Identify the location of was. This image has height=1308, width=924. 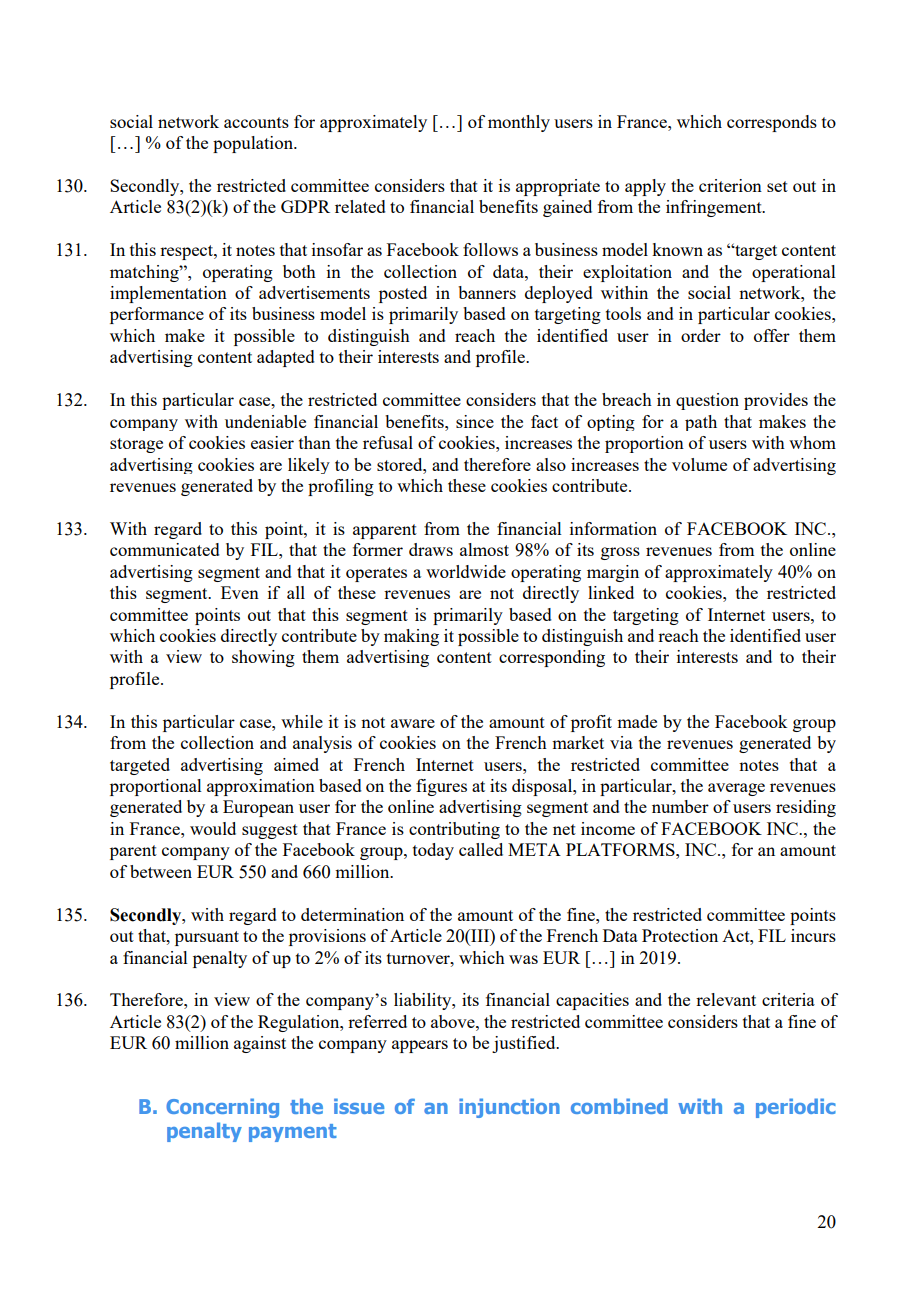
(523, 959).
